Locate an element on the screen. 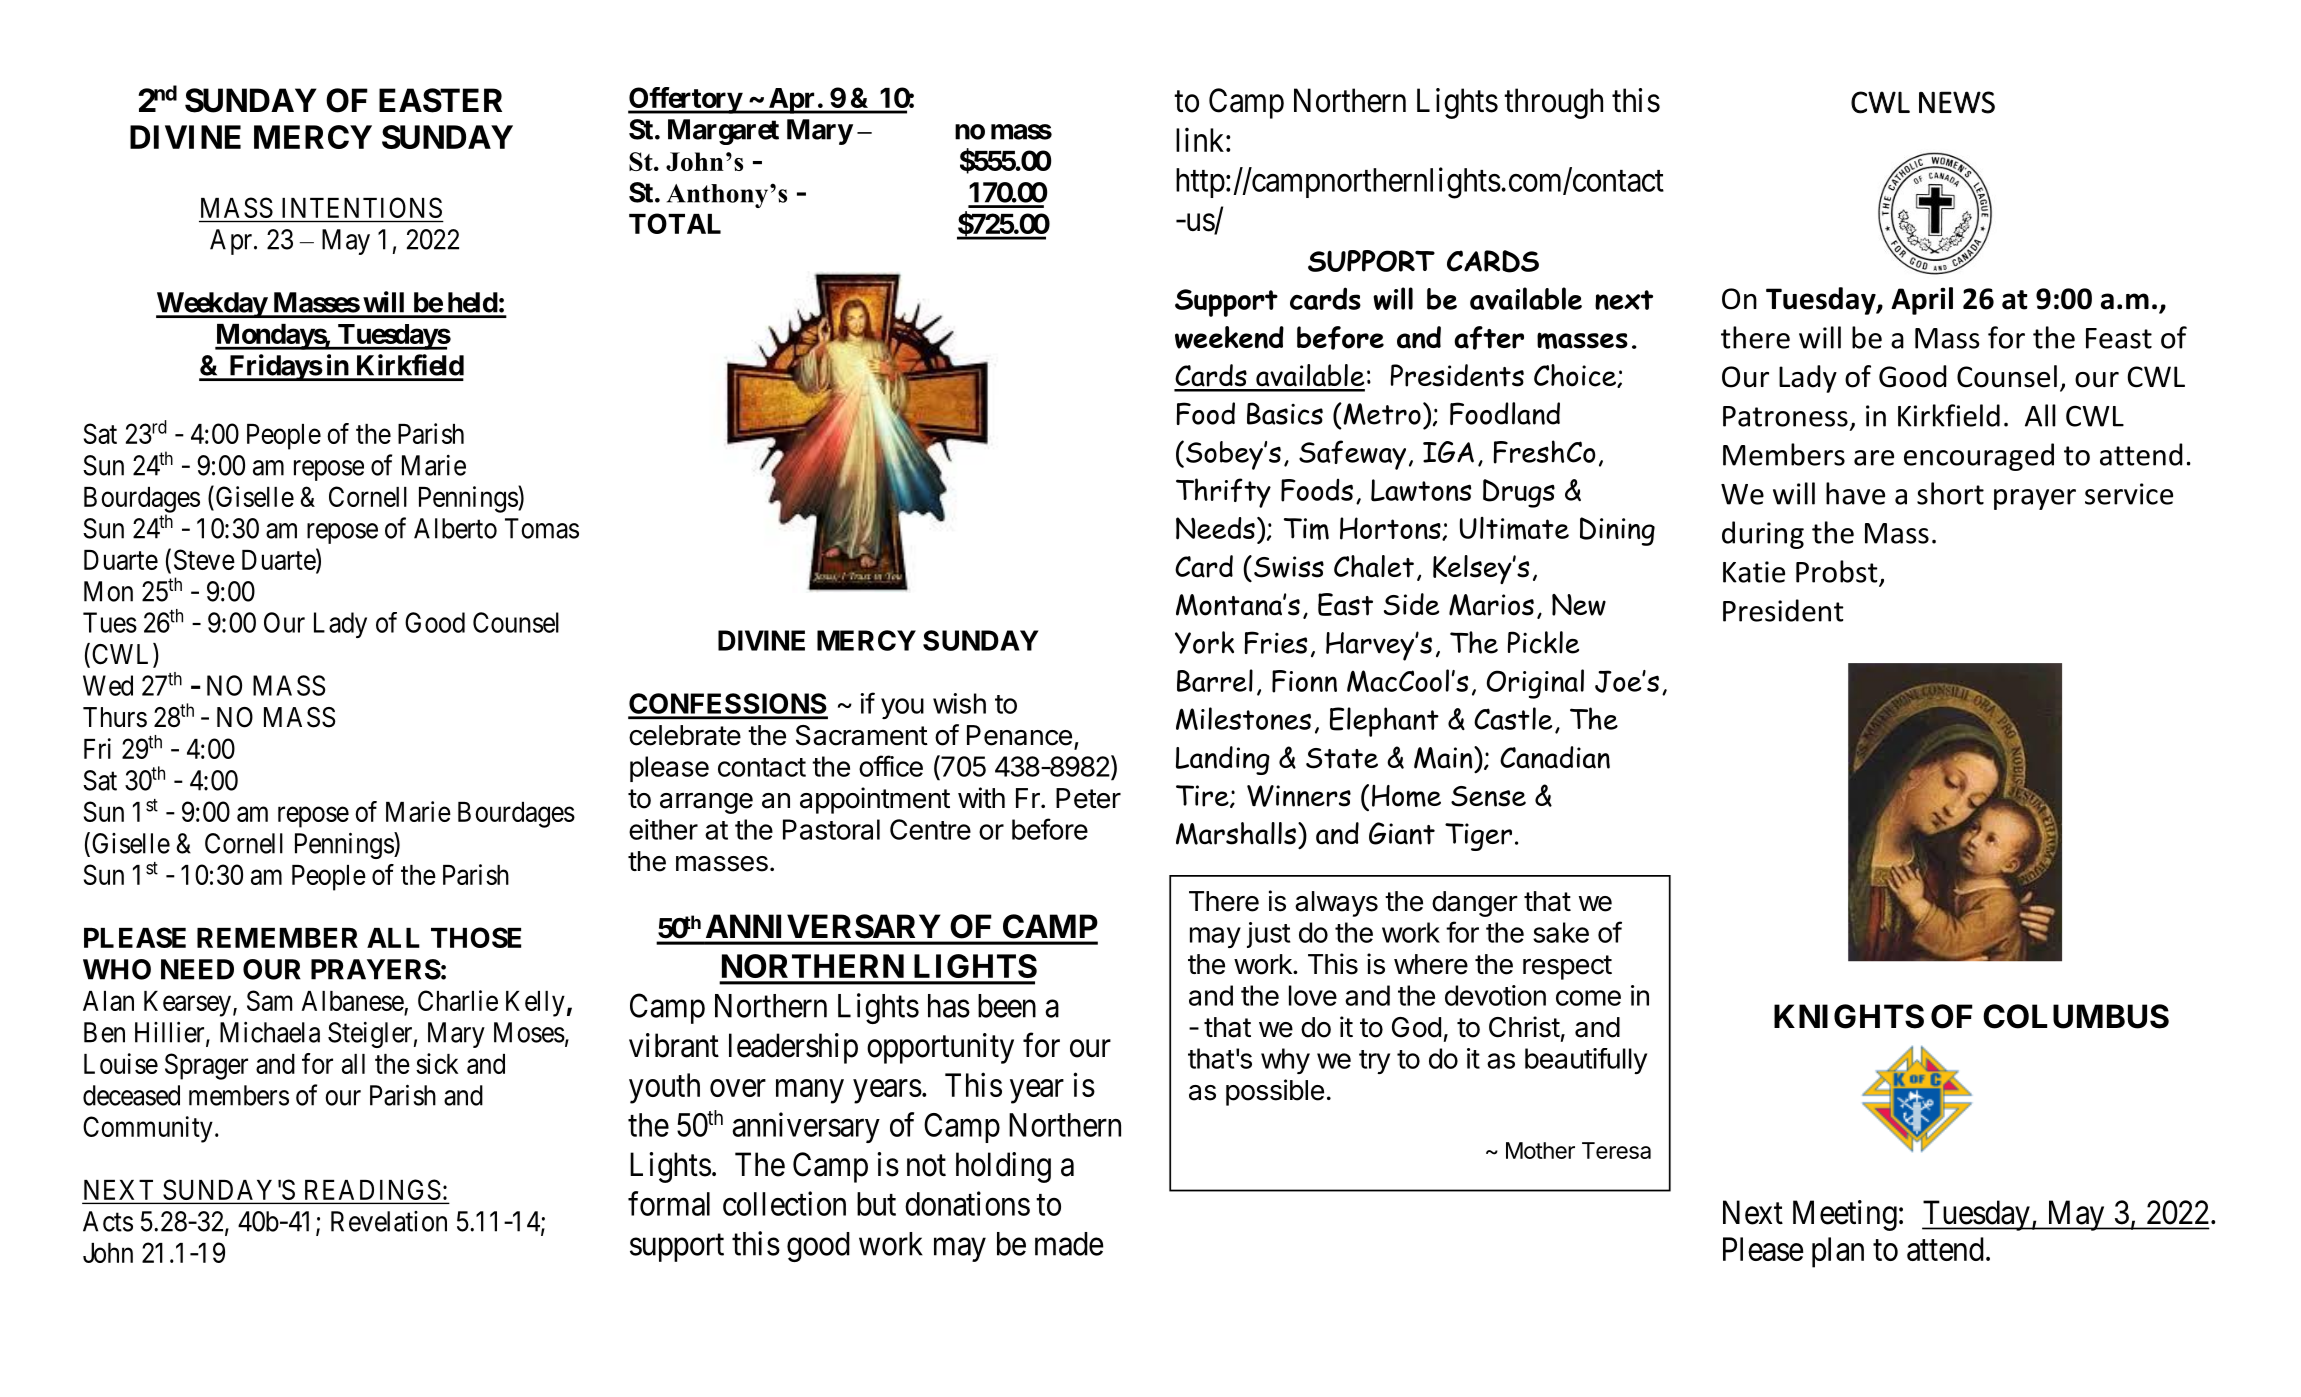  Revelation is located at coordinates (389, 1221).
